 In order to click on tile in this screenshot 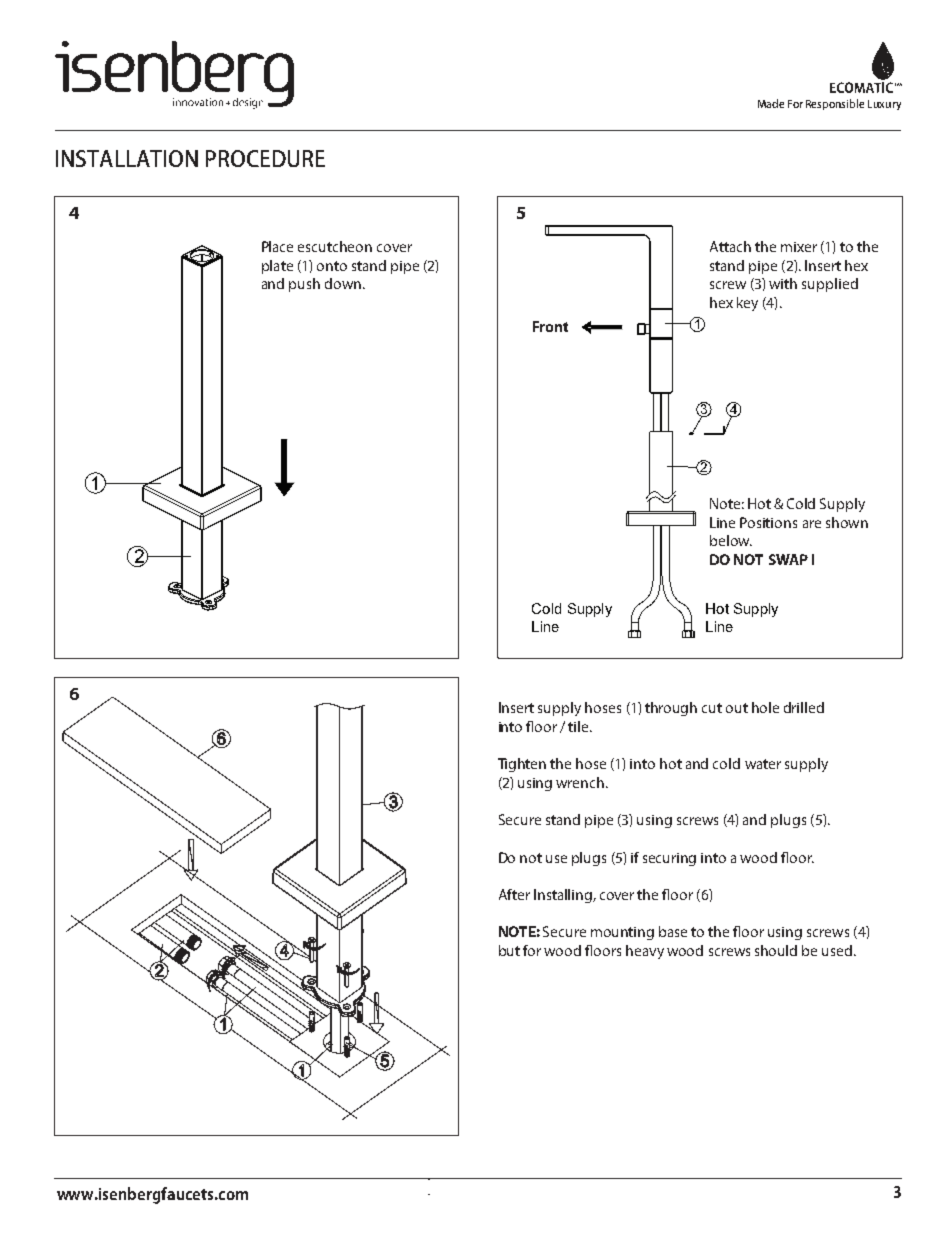, I will do `click(579, 726)`.
